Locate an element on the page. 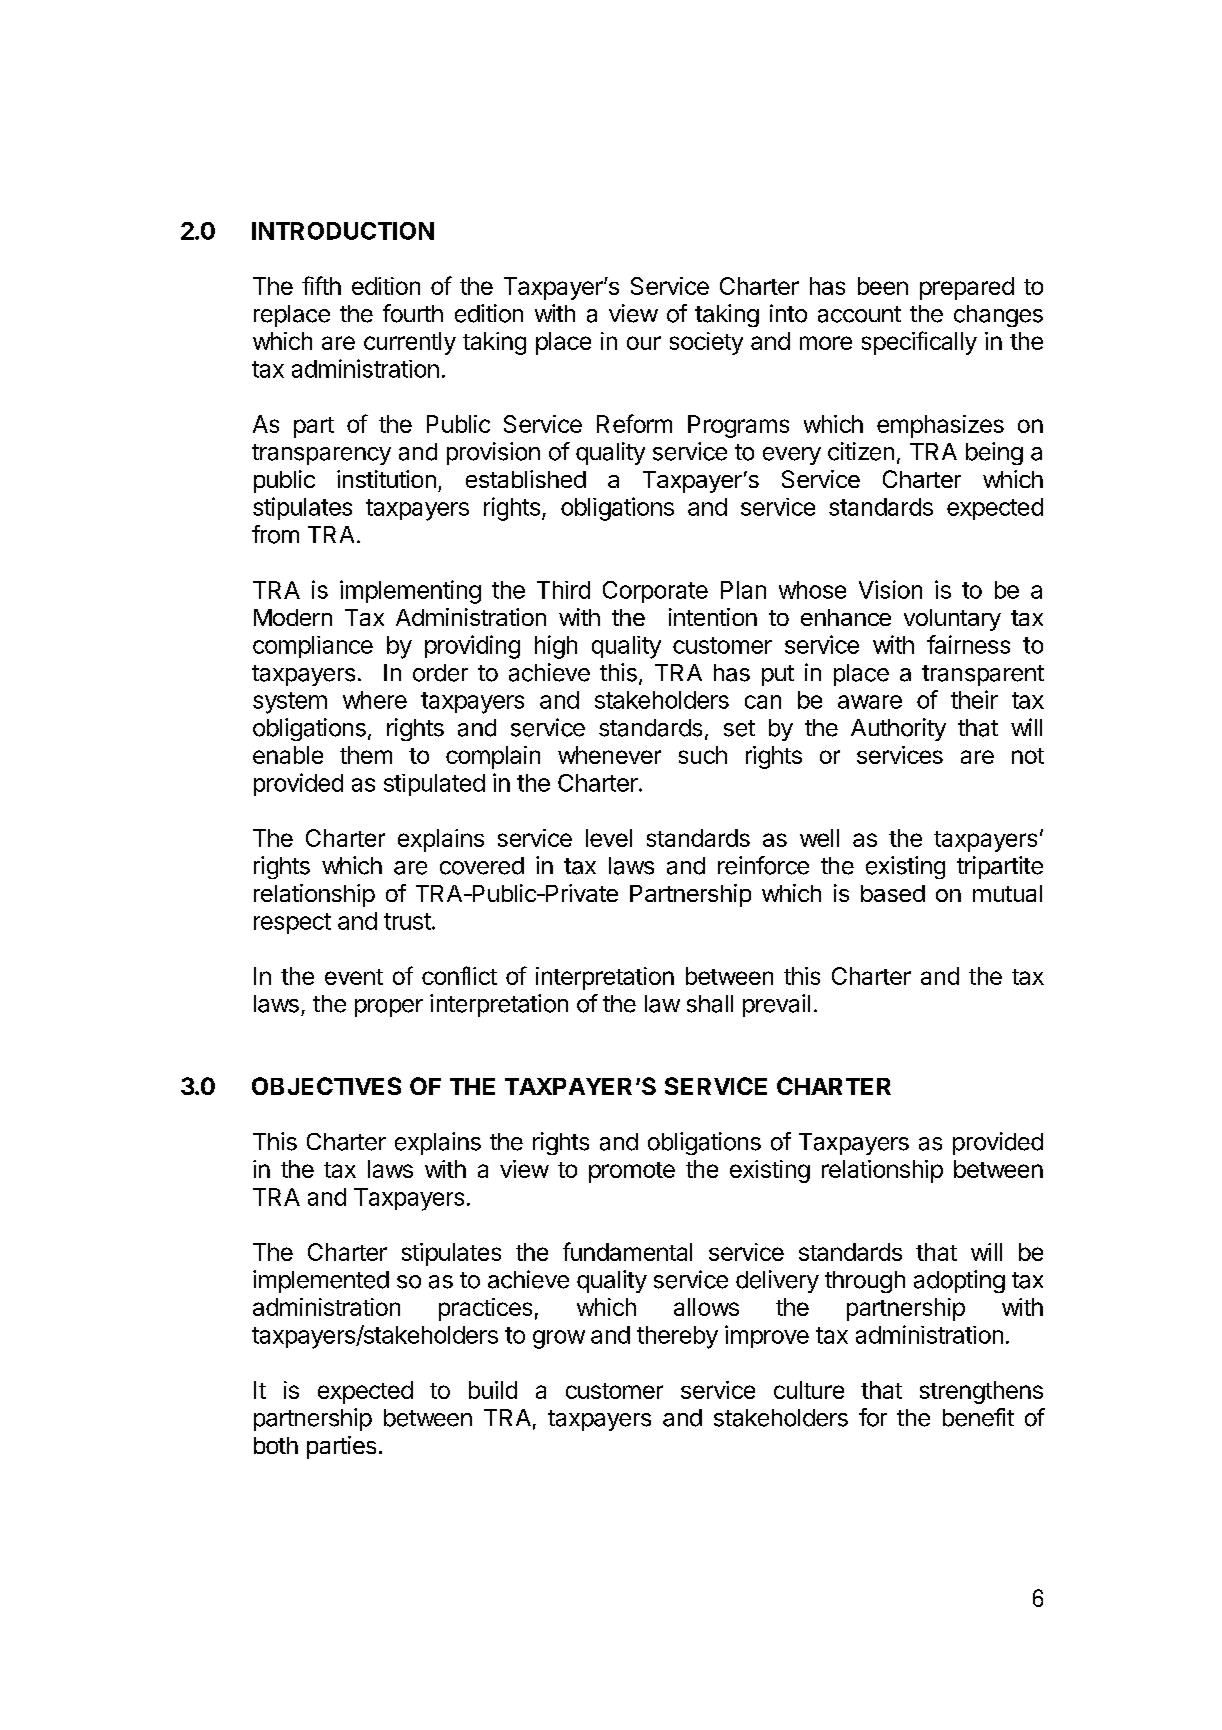 The height and width of the page is (1730, 1222). promote is located at coordinates (632, 1172).
